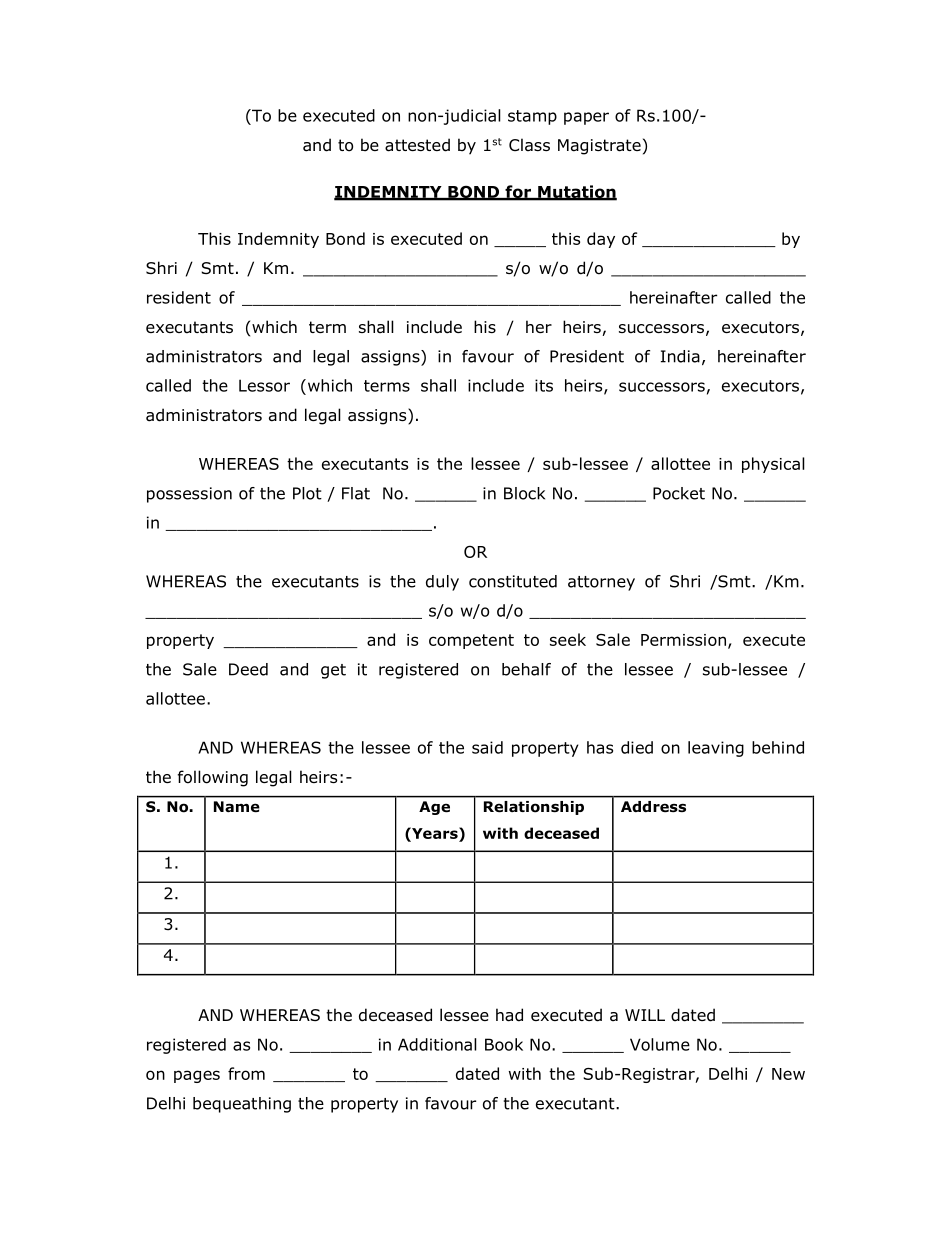  What do you see at coordinates (683, 640) in the page?
I see `Permission` at bounding box center [683, 640].
